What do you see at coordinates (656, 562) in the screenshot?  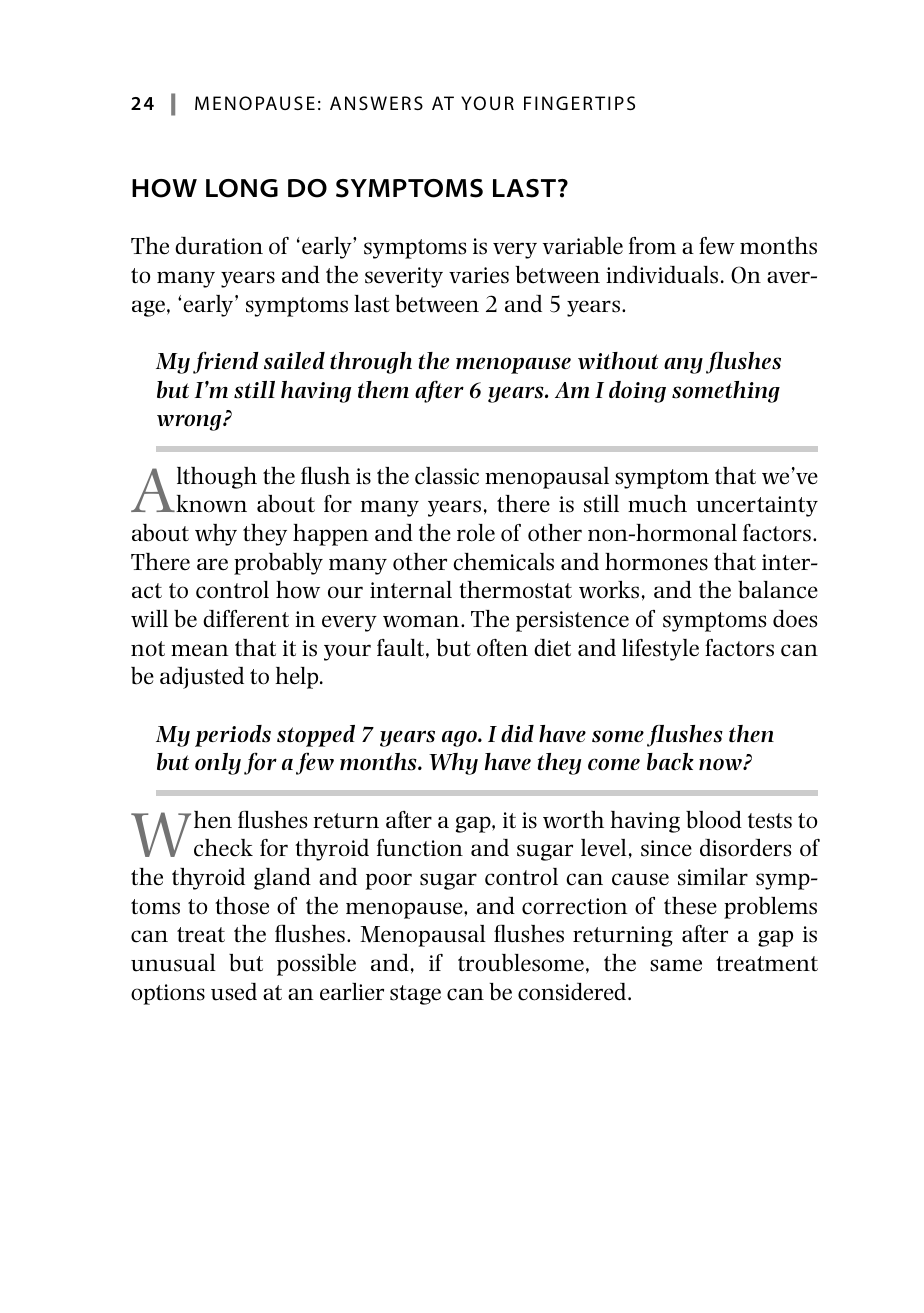 I see `hormones` at bounding box center [656, 562].
